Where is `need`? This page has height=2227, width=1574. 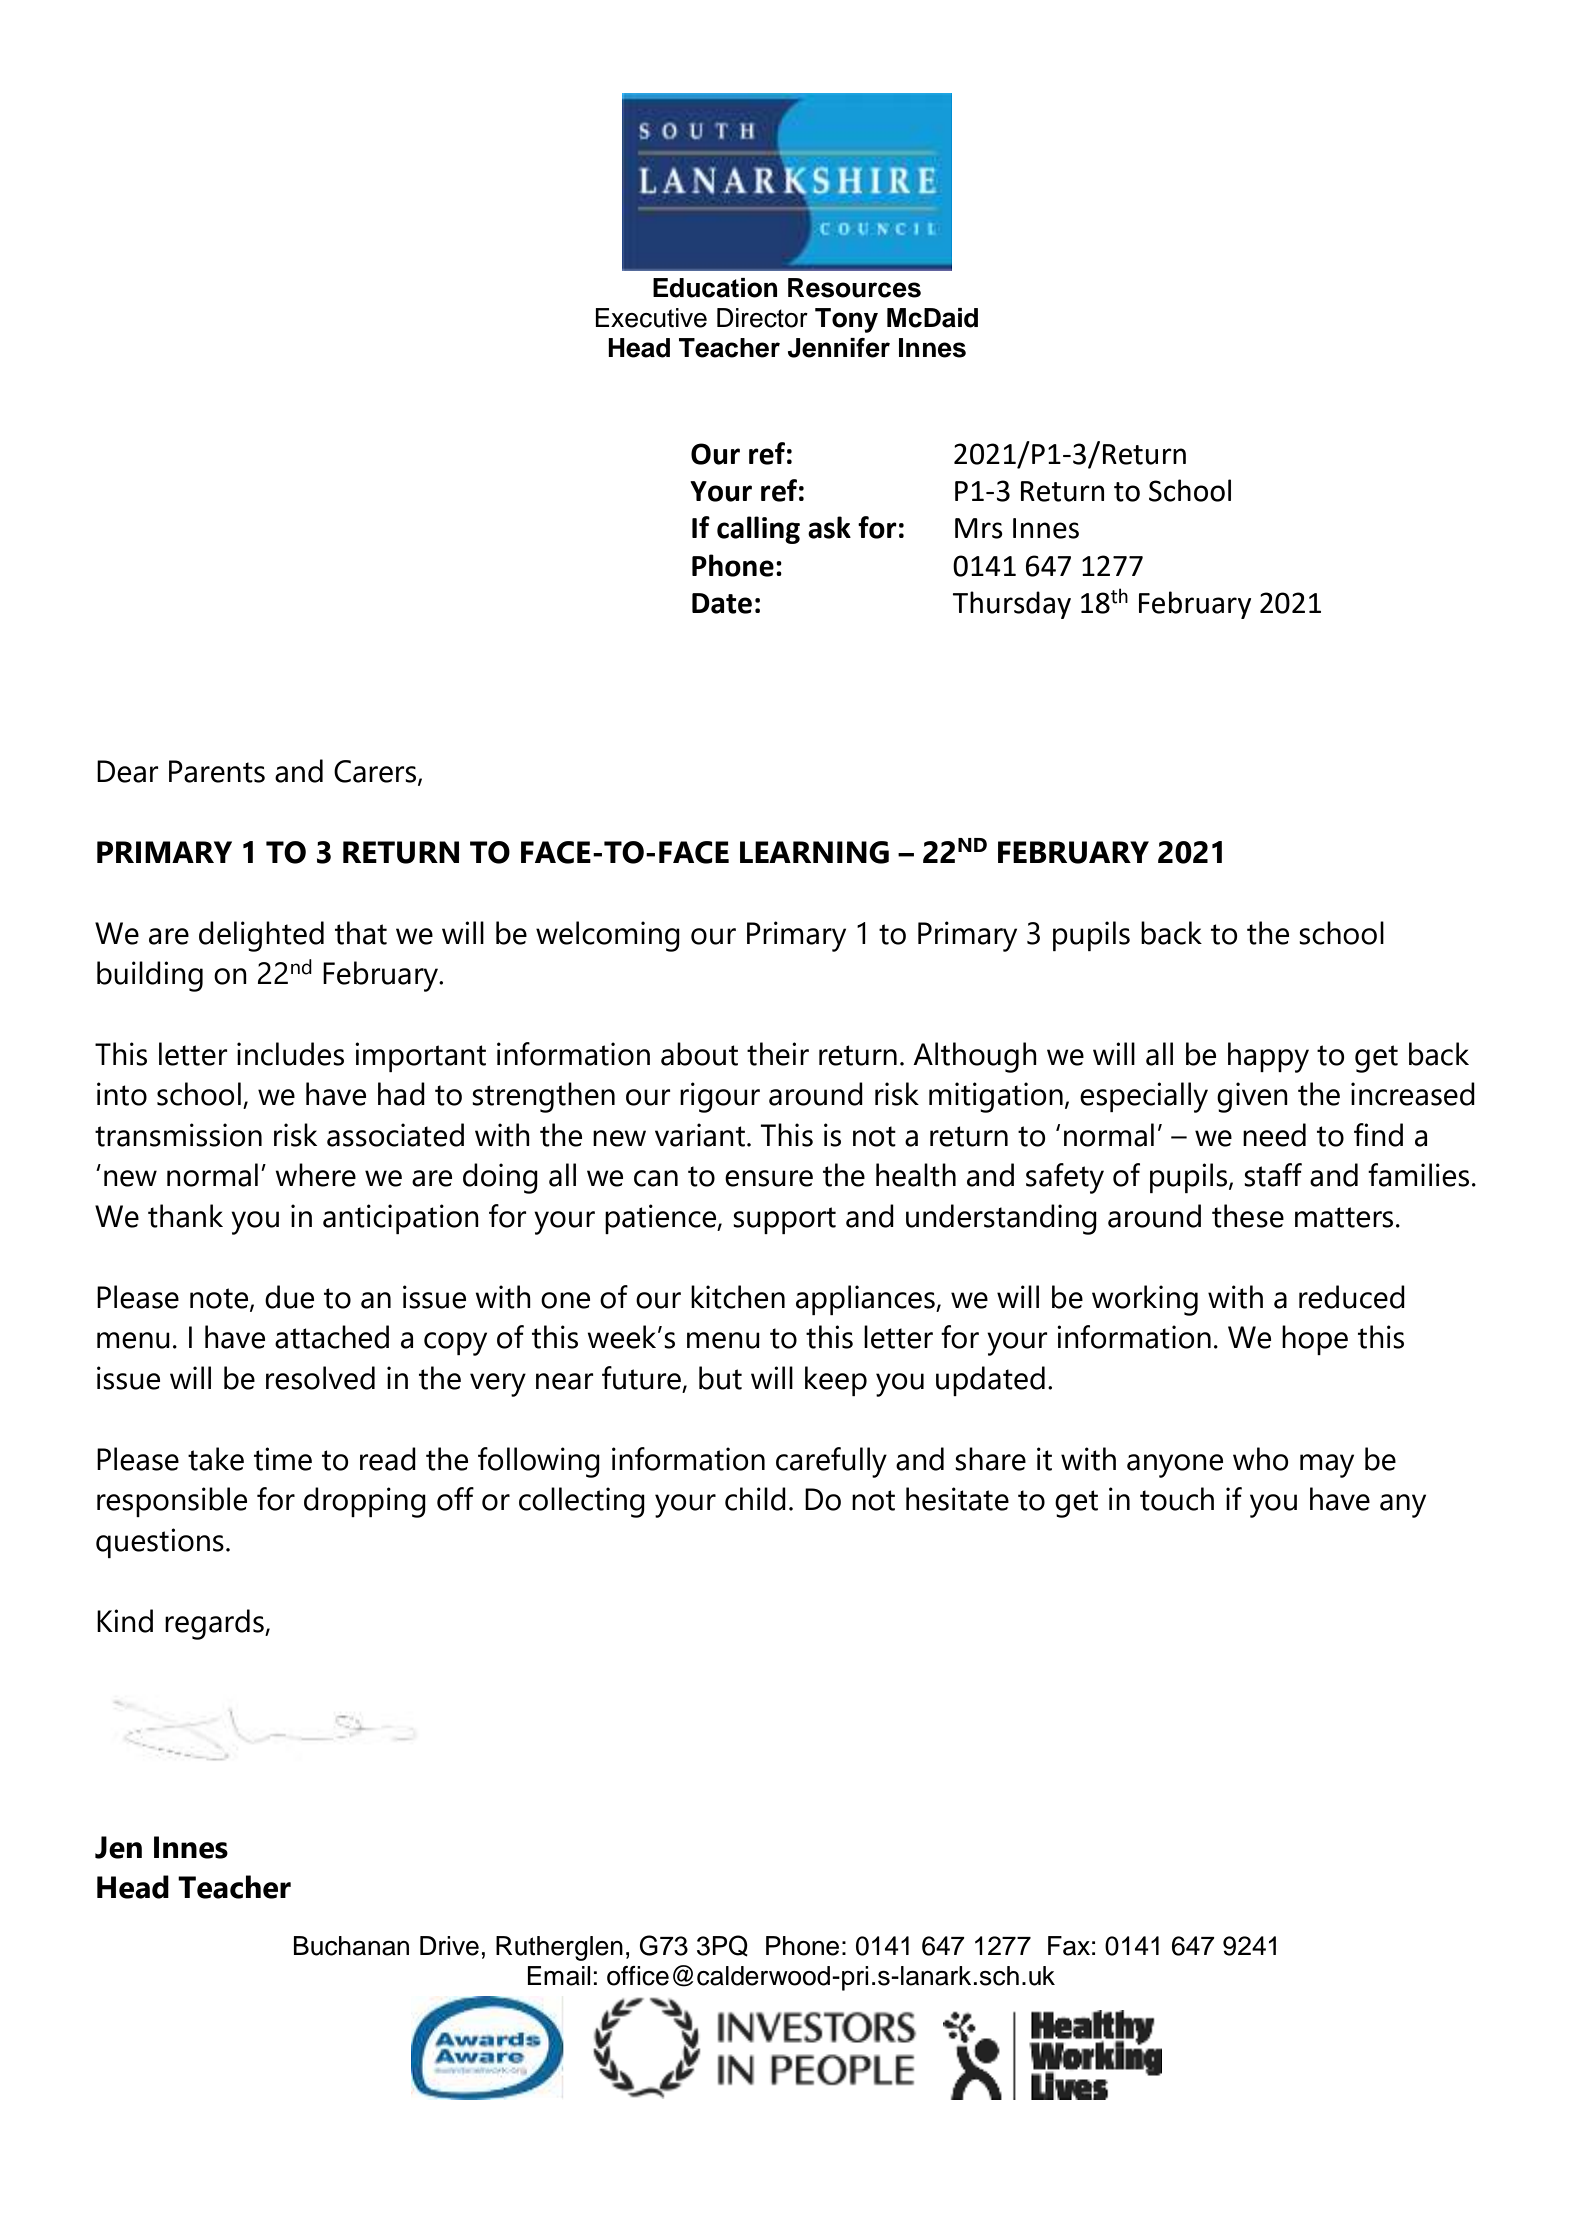 need is located at coordinates (1274, 1135).
